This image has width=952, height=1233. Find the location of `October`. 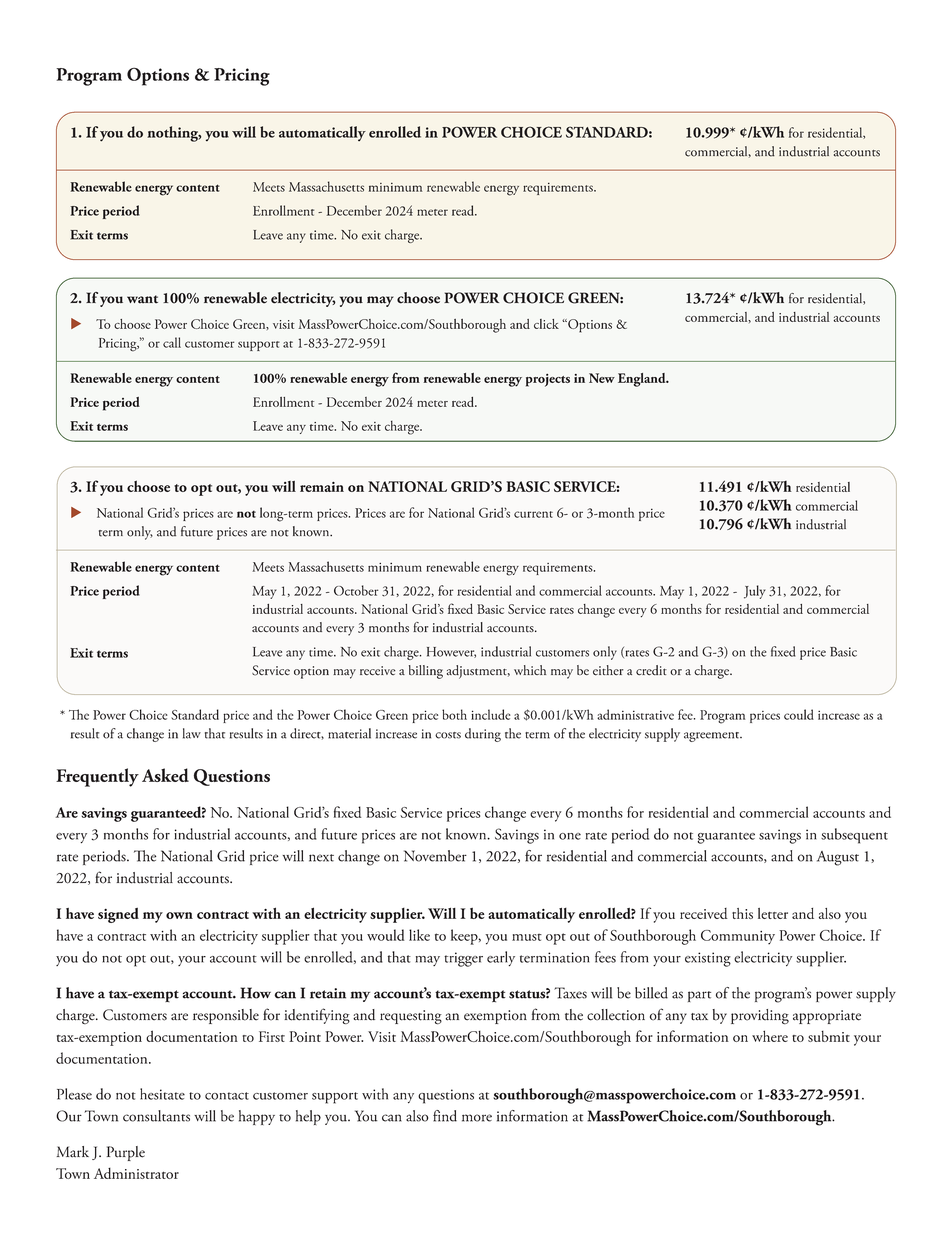

October is located at coordinates (356, 590).
